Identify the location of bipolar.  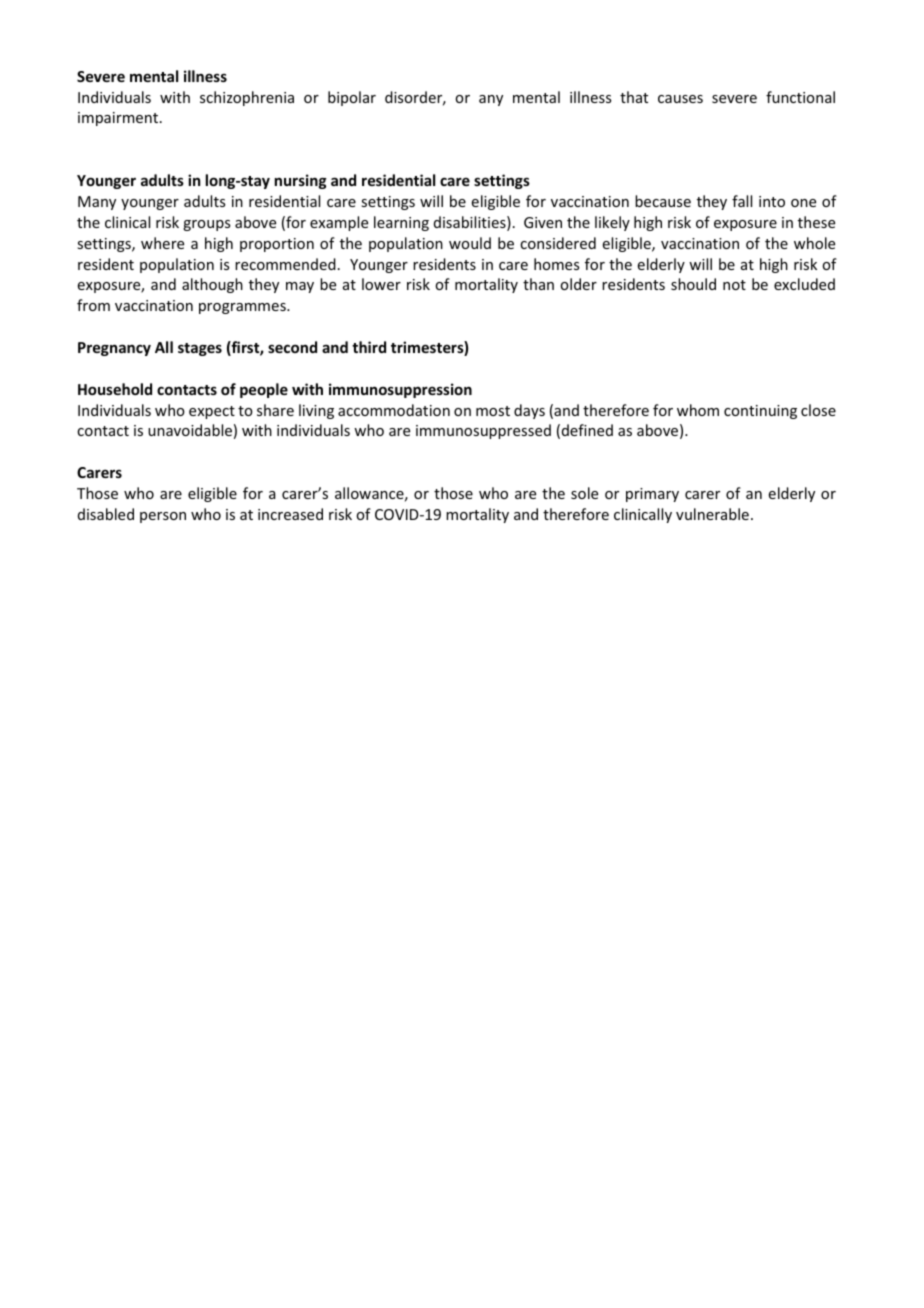
(352, 98).
